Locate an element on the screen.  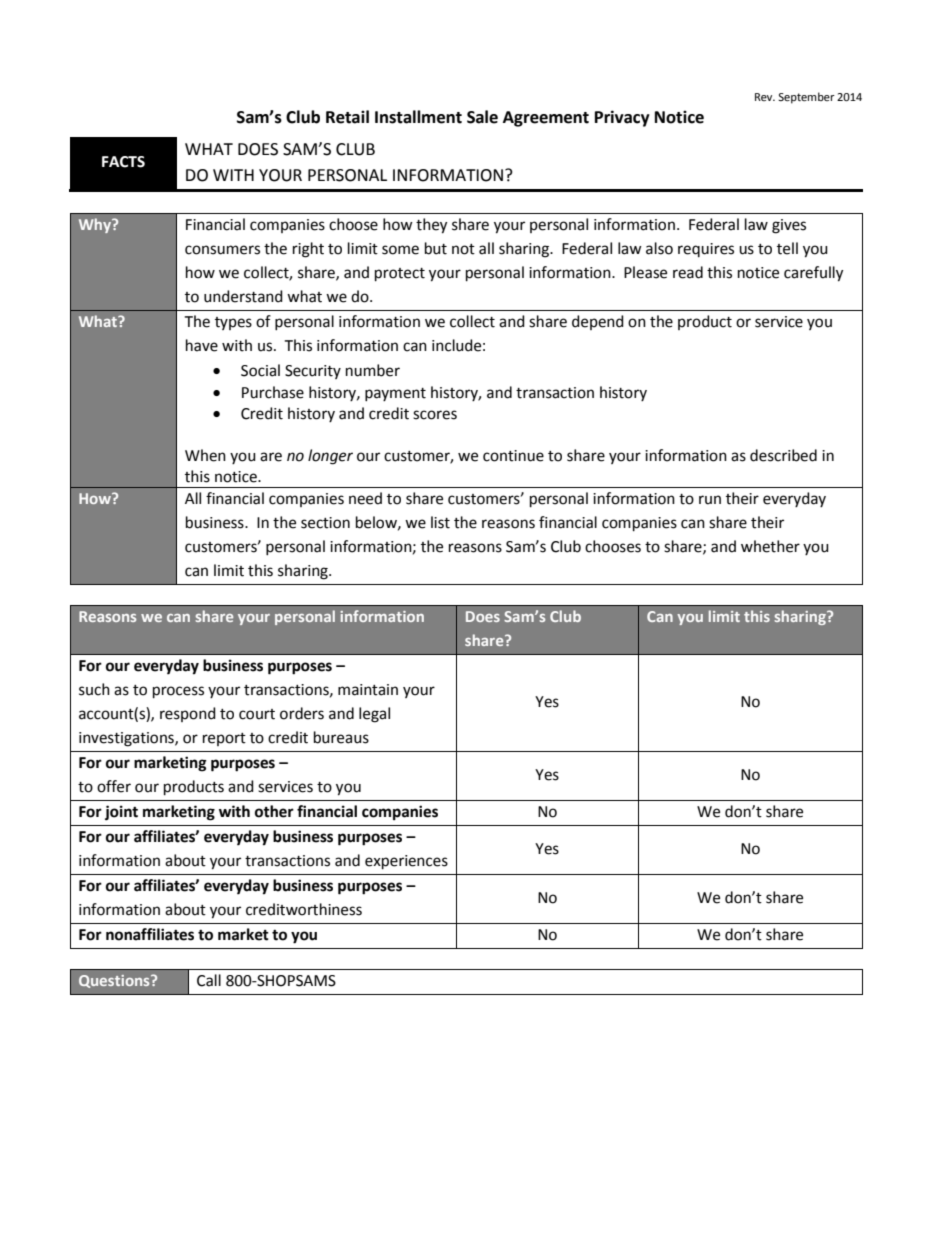
Call is located at coordinates (209, 980).
